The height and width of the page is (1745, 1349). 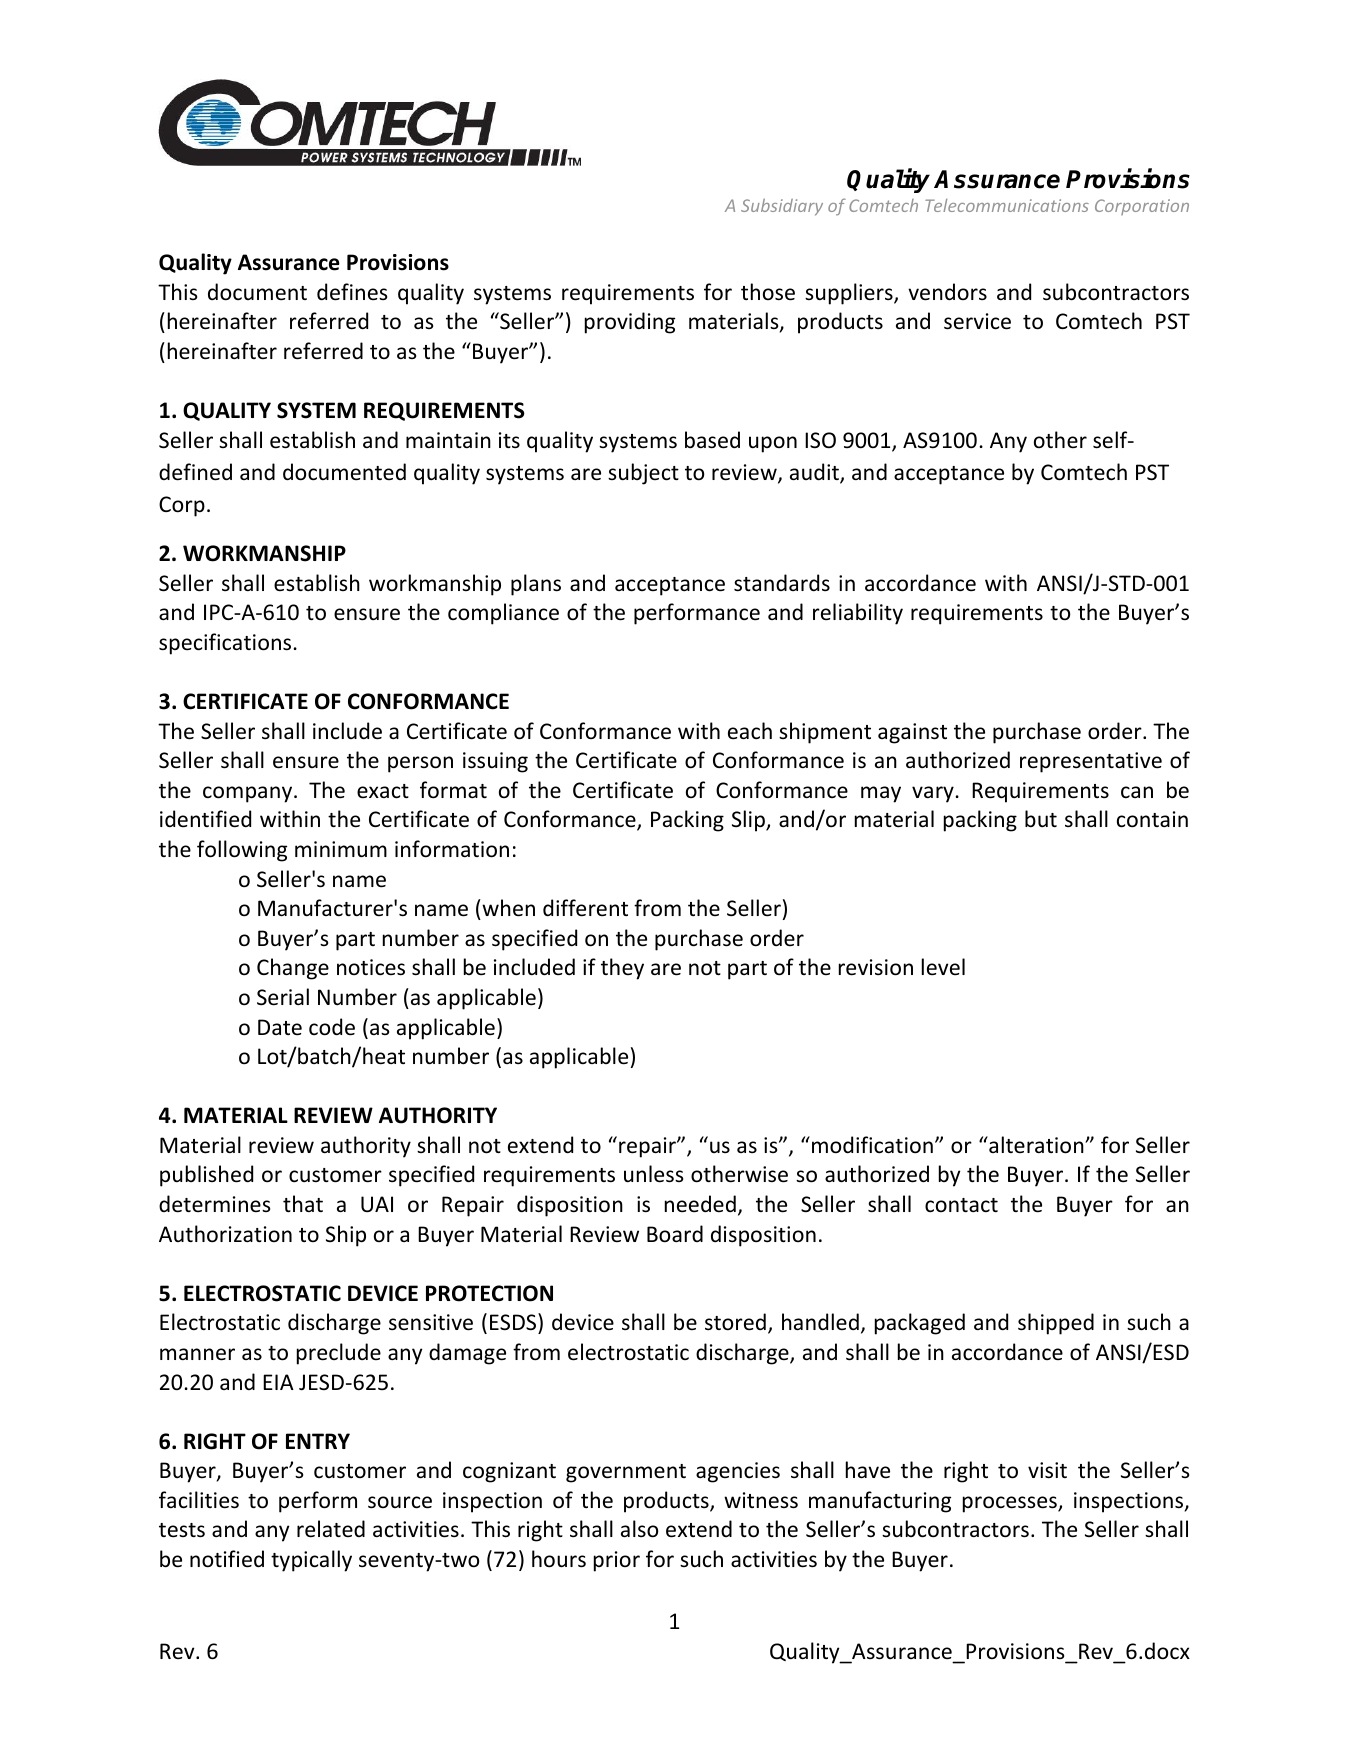 I want to click on representative, so click(x=1091, y=762).
